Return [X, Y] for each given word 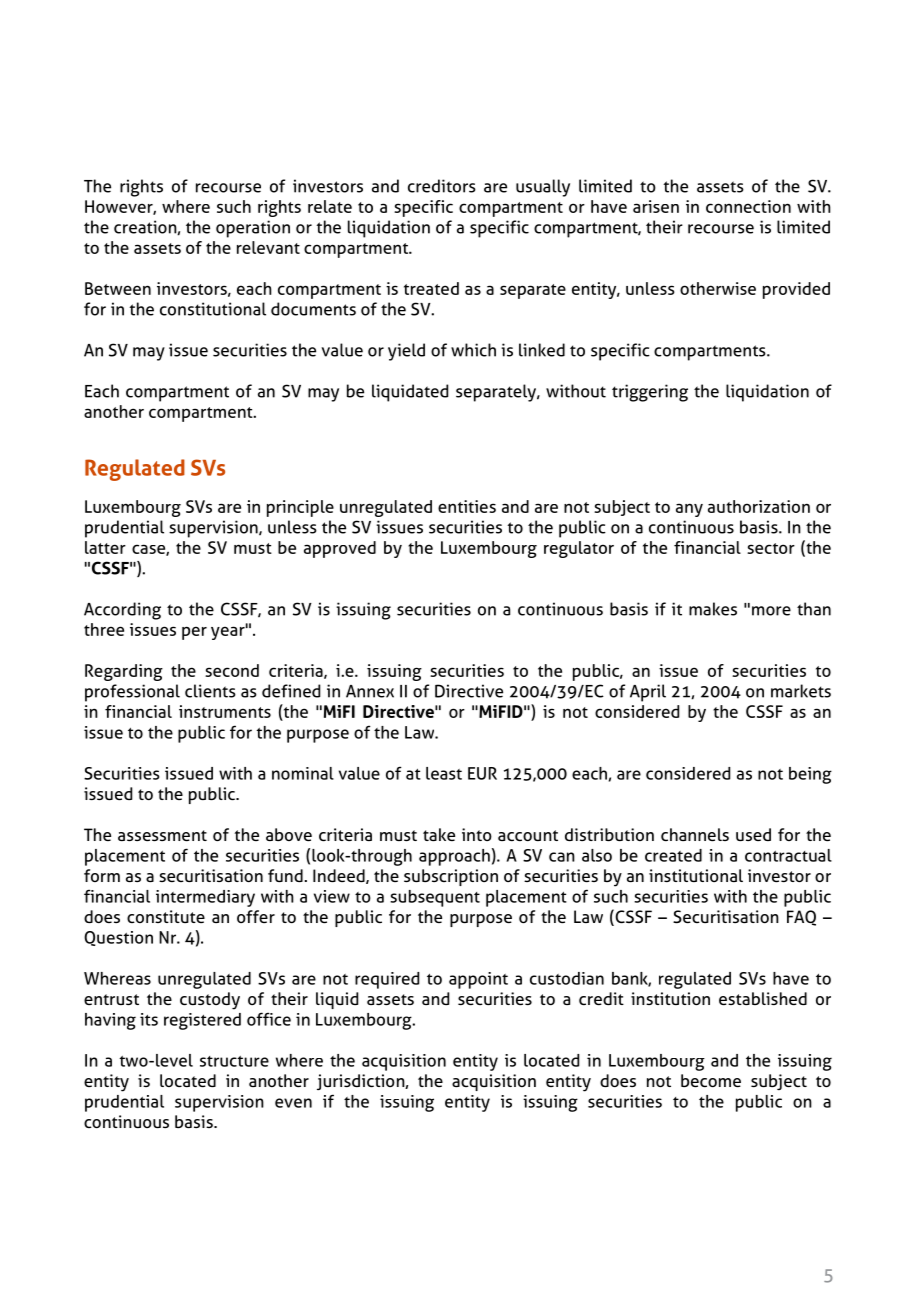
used [753, 834]
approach [454, 857]
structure [234, 1061]
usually [543, 188]
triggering [650, 393]
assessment [162, 835]
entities [467, 506]
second [232, 670]
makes [713, 609]
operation [253, 229]
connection [748, 206]
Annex [370, 691]
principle [300, 508]
